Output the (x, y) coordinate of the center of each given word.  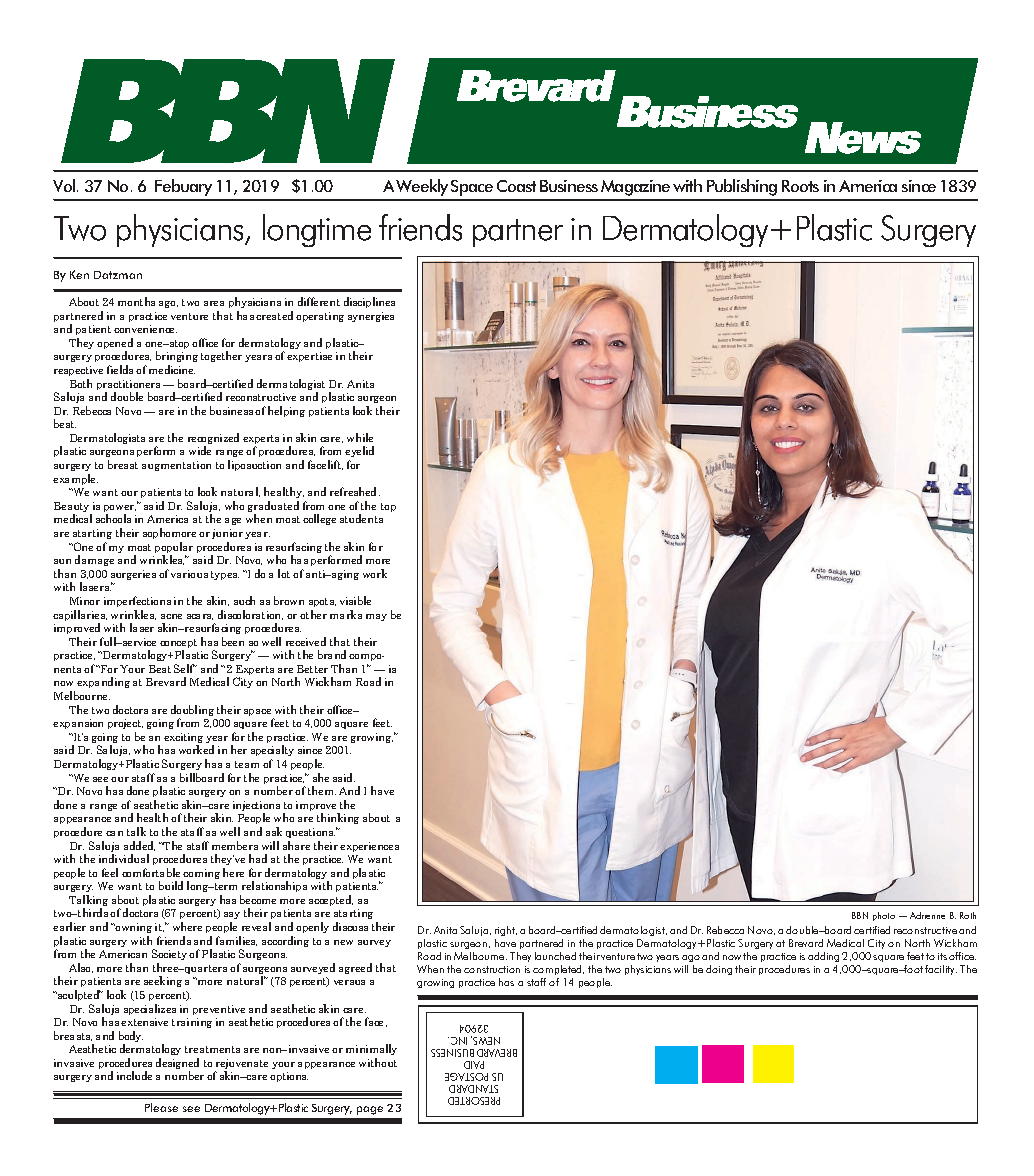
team (247, 764)
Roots (800, 186)
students (361, 518)
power (120, 510)
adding (823, 957)
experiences (369, 847)
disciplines (369, 302)
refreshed (355, 491)
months (136, 301)
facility (941, 970)
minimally (371, 1049)
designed (177, 1065)
